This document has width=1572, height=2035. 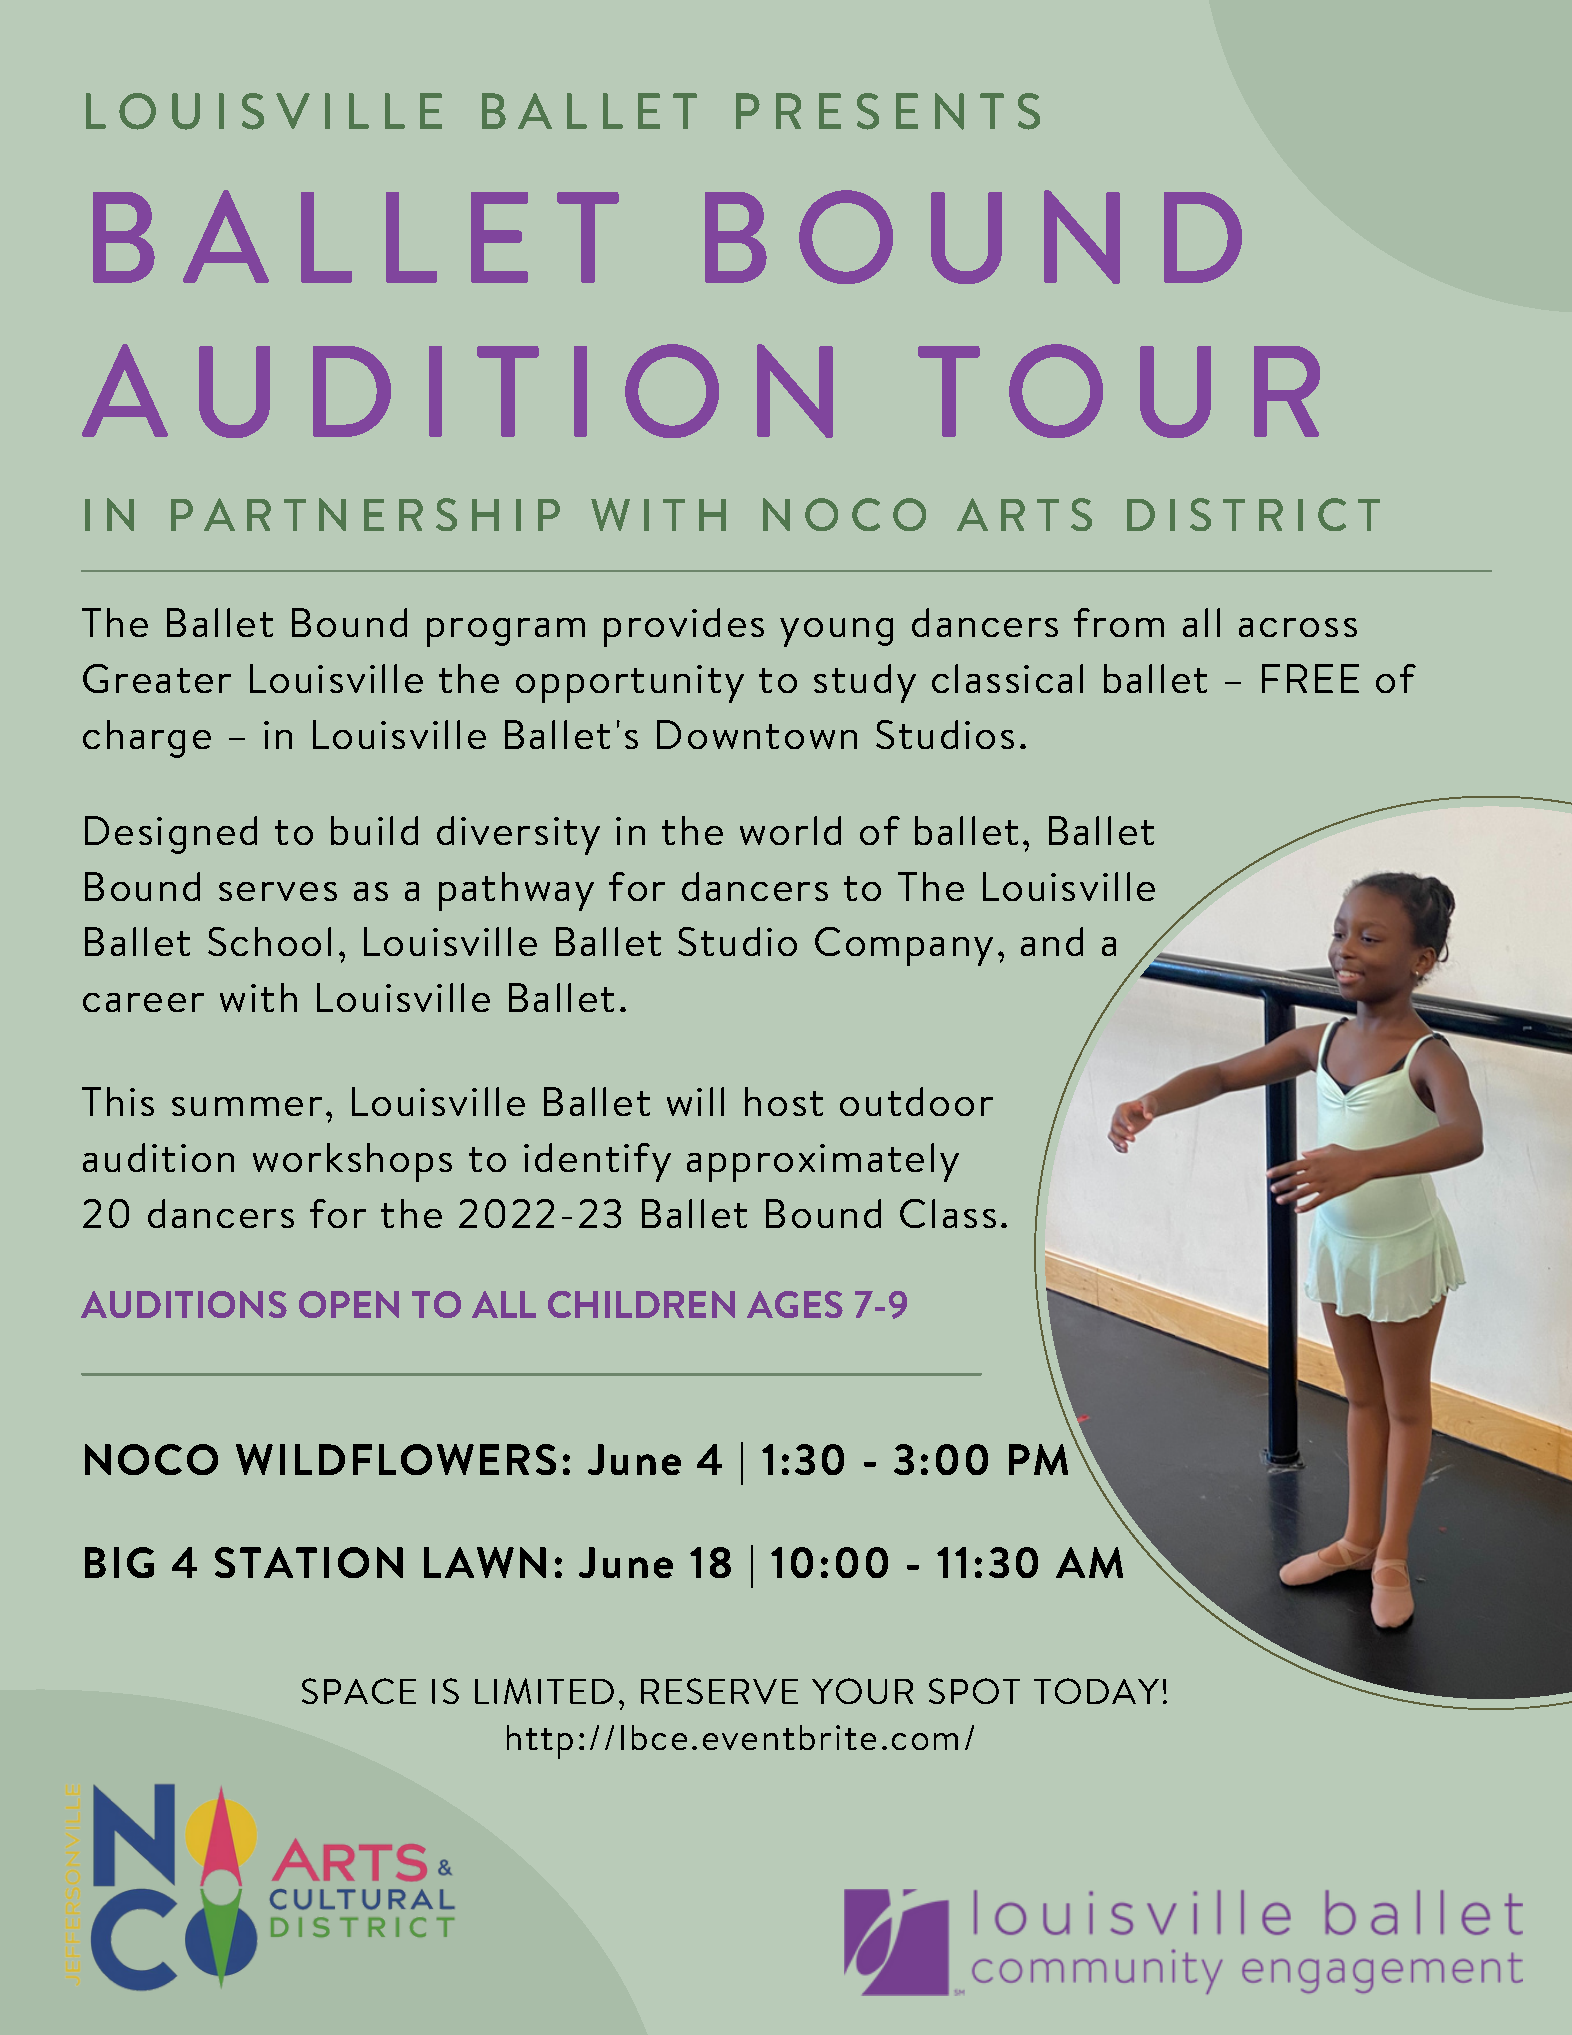 What do you see at coordinates (352, 1162) in the document?
I see `workshops` at bounding box center [352, 1162].
